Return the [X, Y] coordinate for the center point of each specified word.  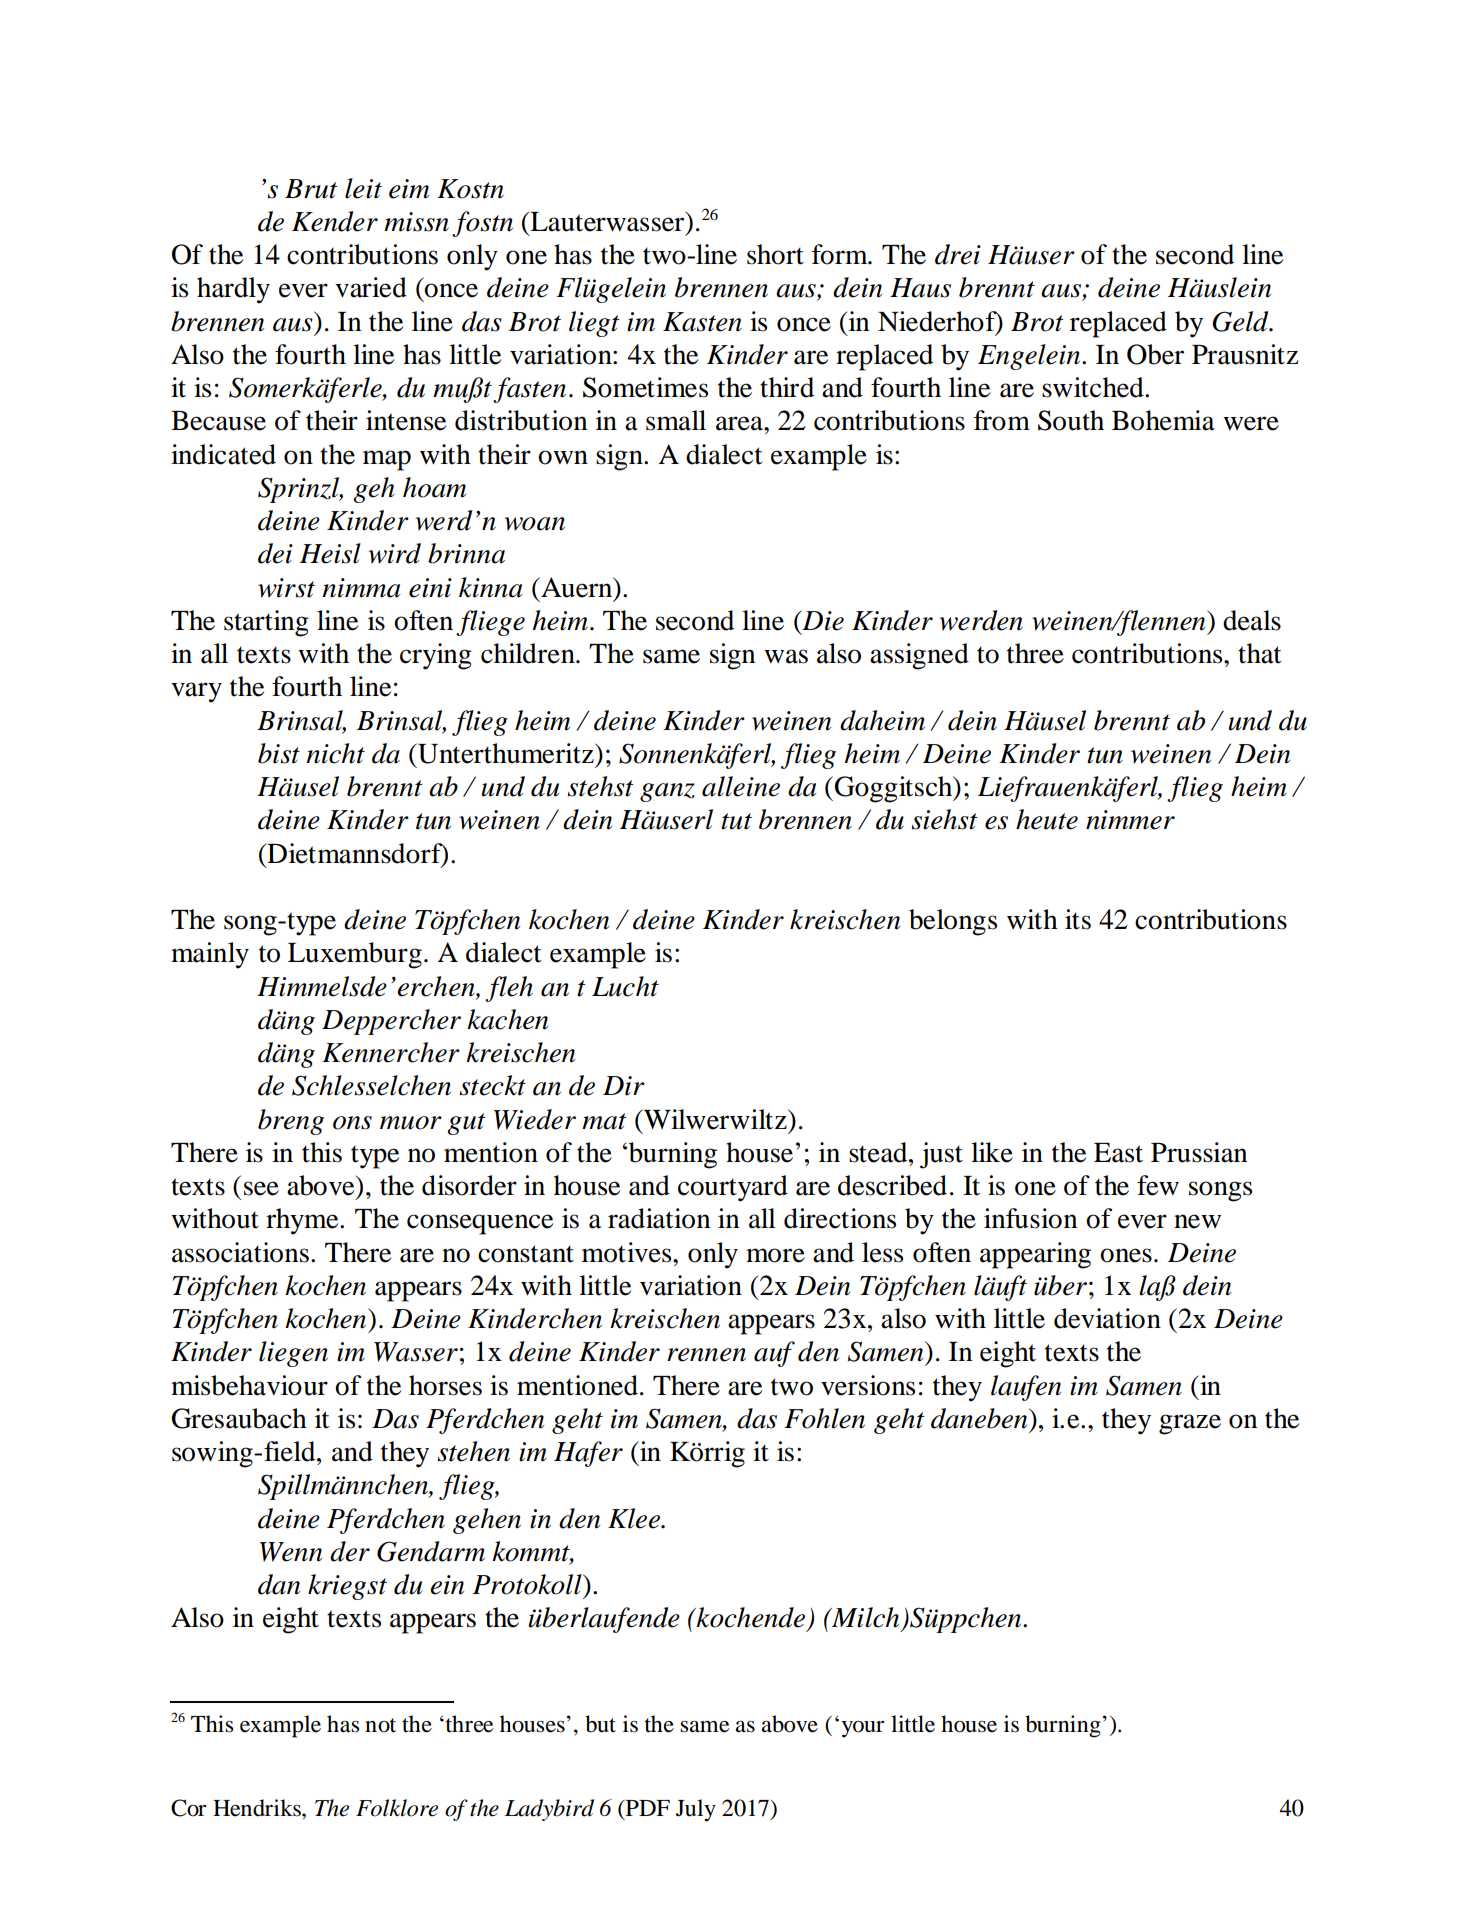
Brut [311, 189]
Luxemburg [355, 955]
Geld [1241, 321]
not [380, 1725]
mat [604, 1121]
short [775, 254]
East [1118, 1153]
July [696, 1810]
